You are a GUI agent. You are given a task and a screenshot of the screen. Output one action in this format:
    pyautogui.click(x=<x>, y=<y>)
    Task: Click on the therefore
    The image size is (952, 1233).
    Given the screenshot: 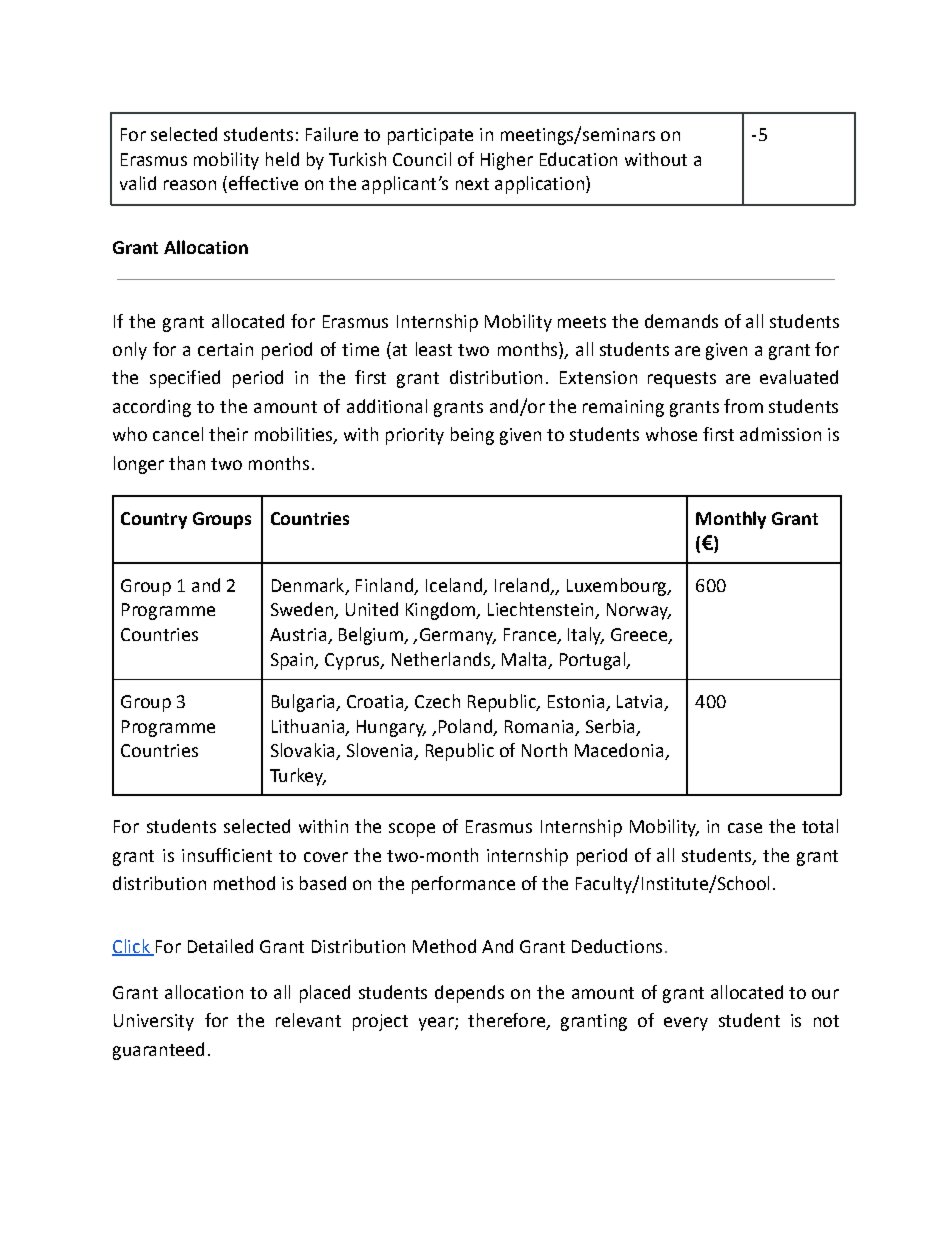 What is the action you would take?
    pyautogui.click(x=507, y=1021)
